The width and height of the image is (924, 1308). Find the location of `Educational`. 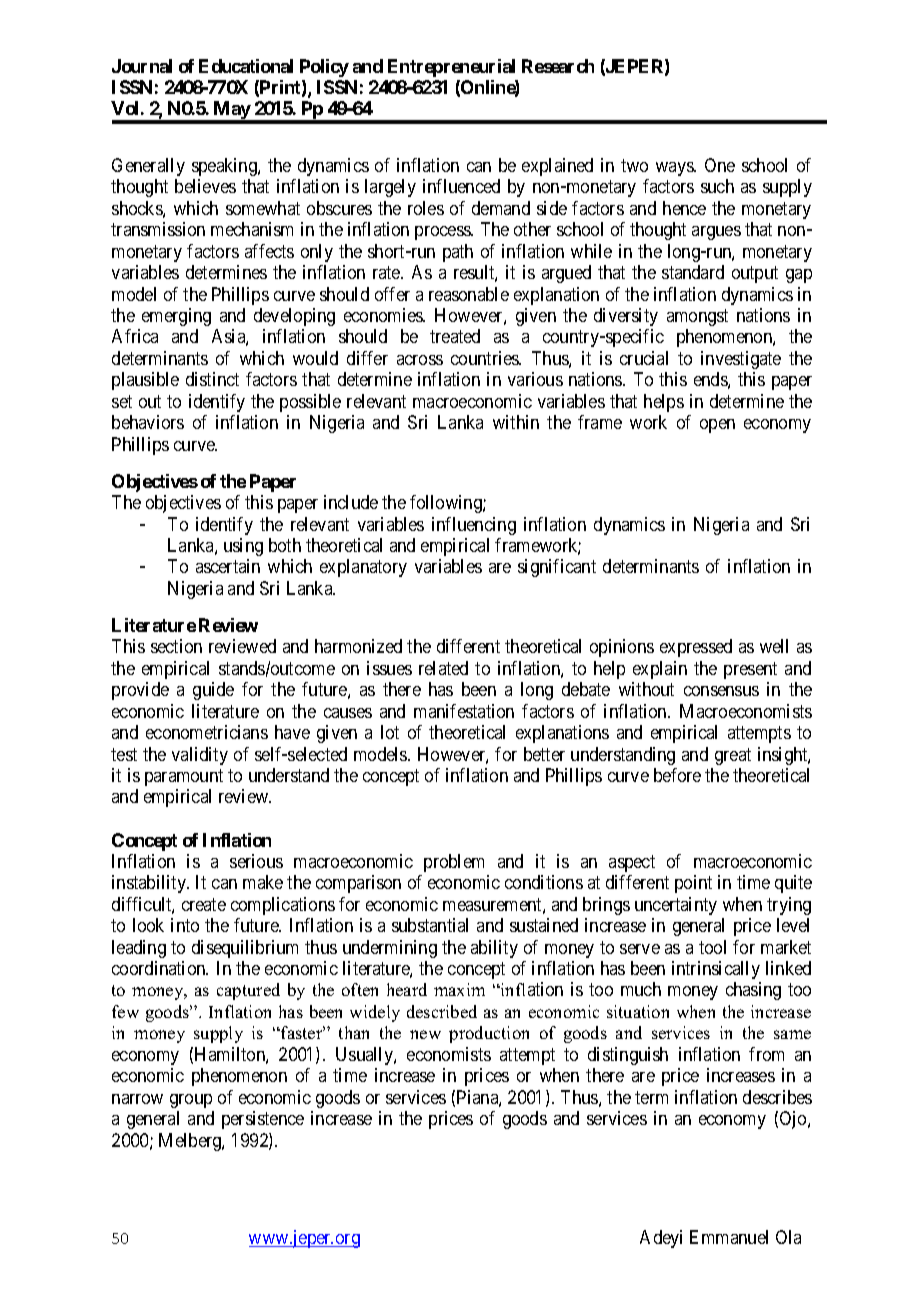

Educational is located at coordinates (246, 66).
